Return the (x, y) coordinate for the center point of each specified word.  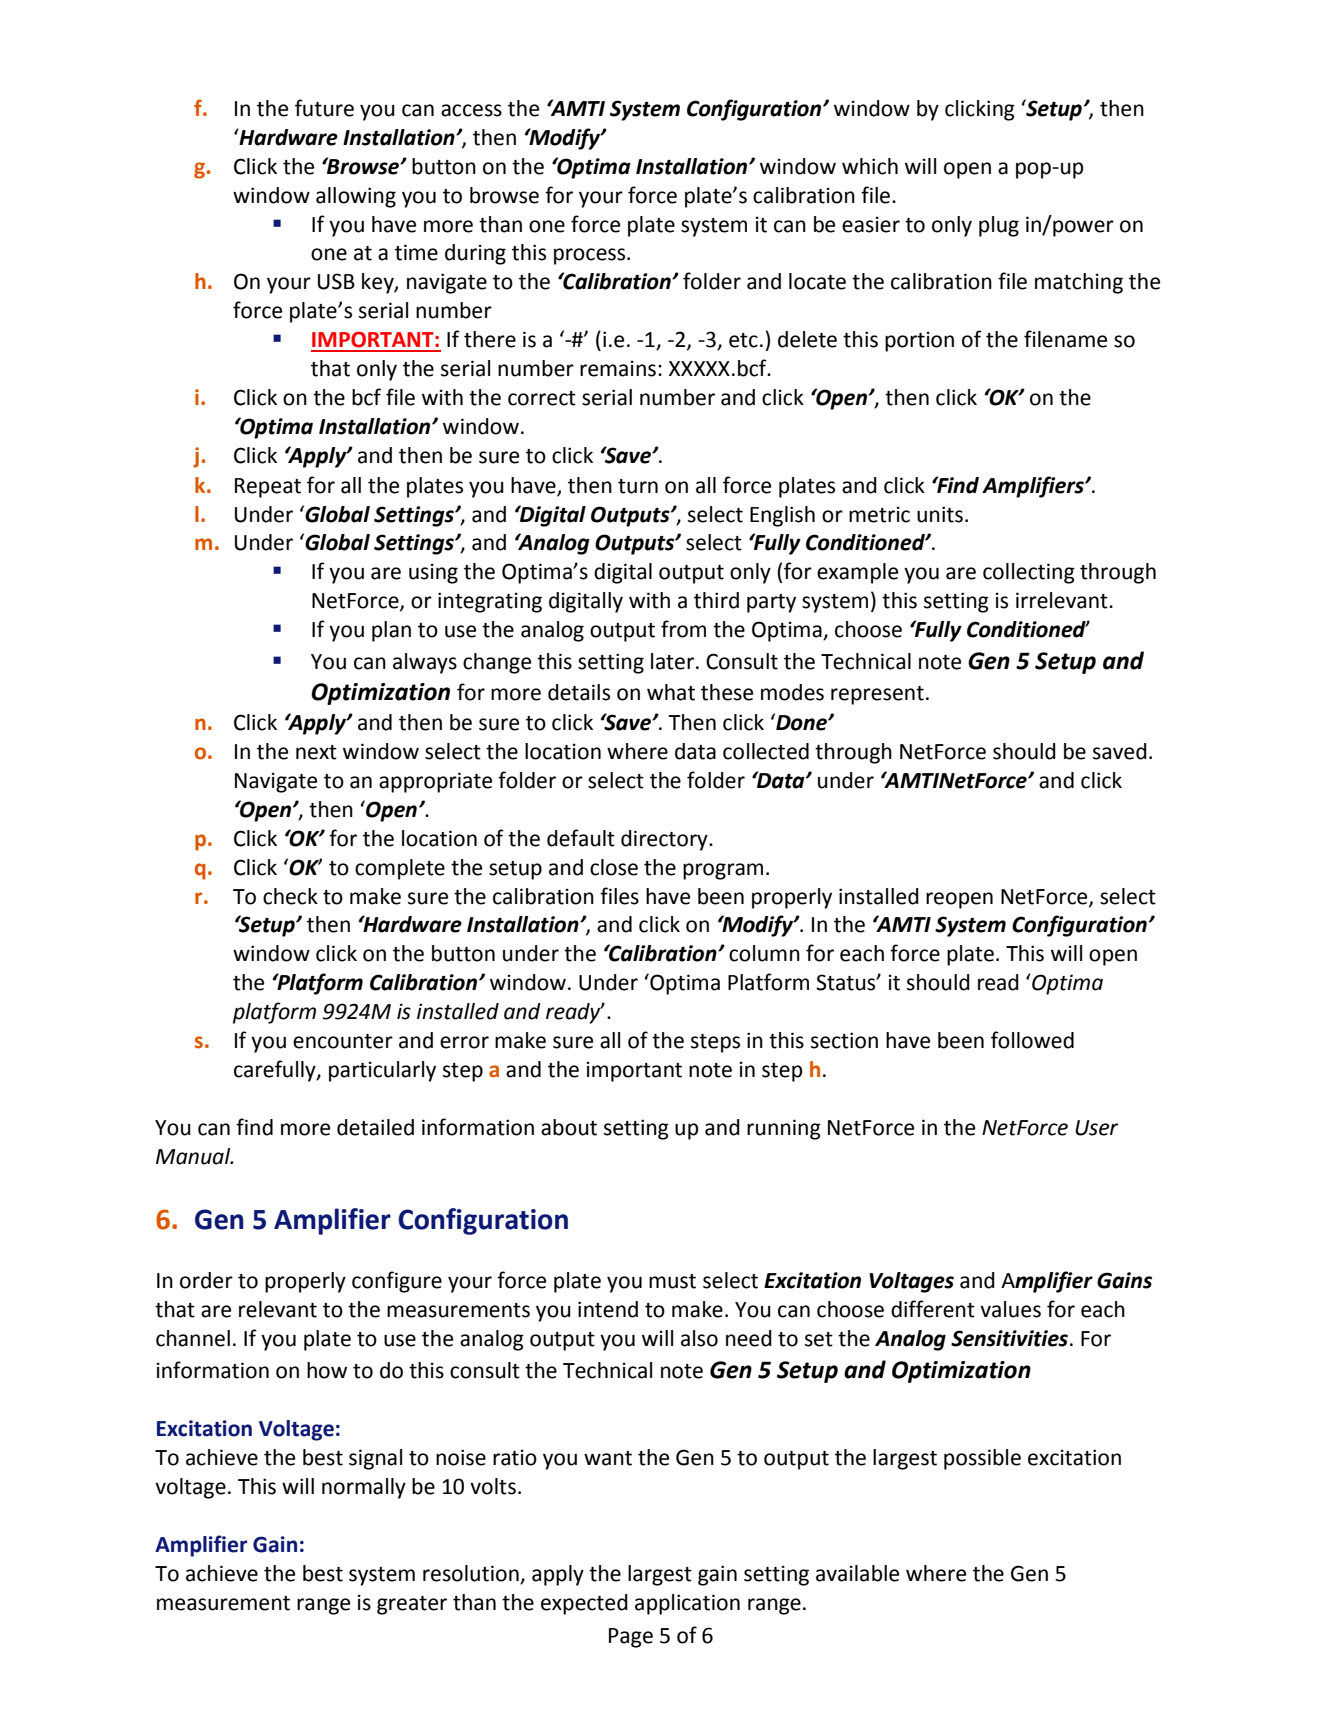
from (683, 629)
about (569, 1127)
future (324, 108)
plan (391, 631)
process (591, 256)
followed (1032, 1040)
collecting (1029, 573)
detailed (375, 1127)
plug (999, 226)
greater (412, 1605)
